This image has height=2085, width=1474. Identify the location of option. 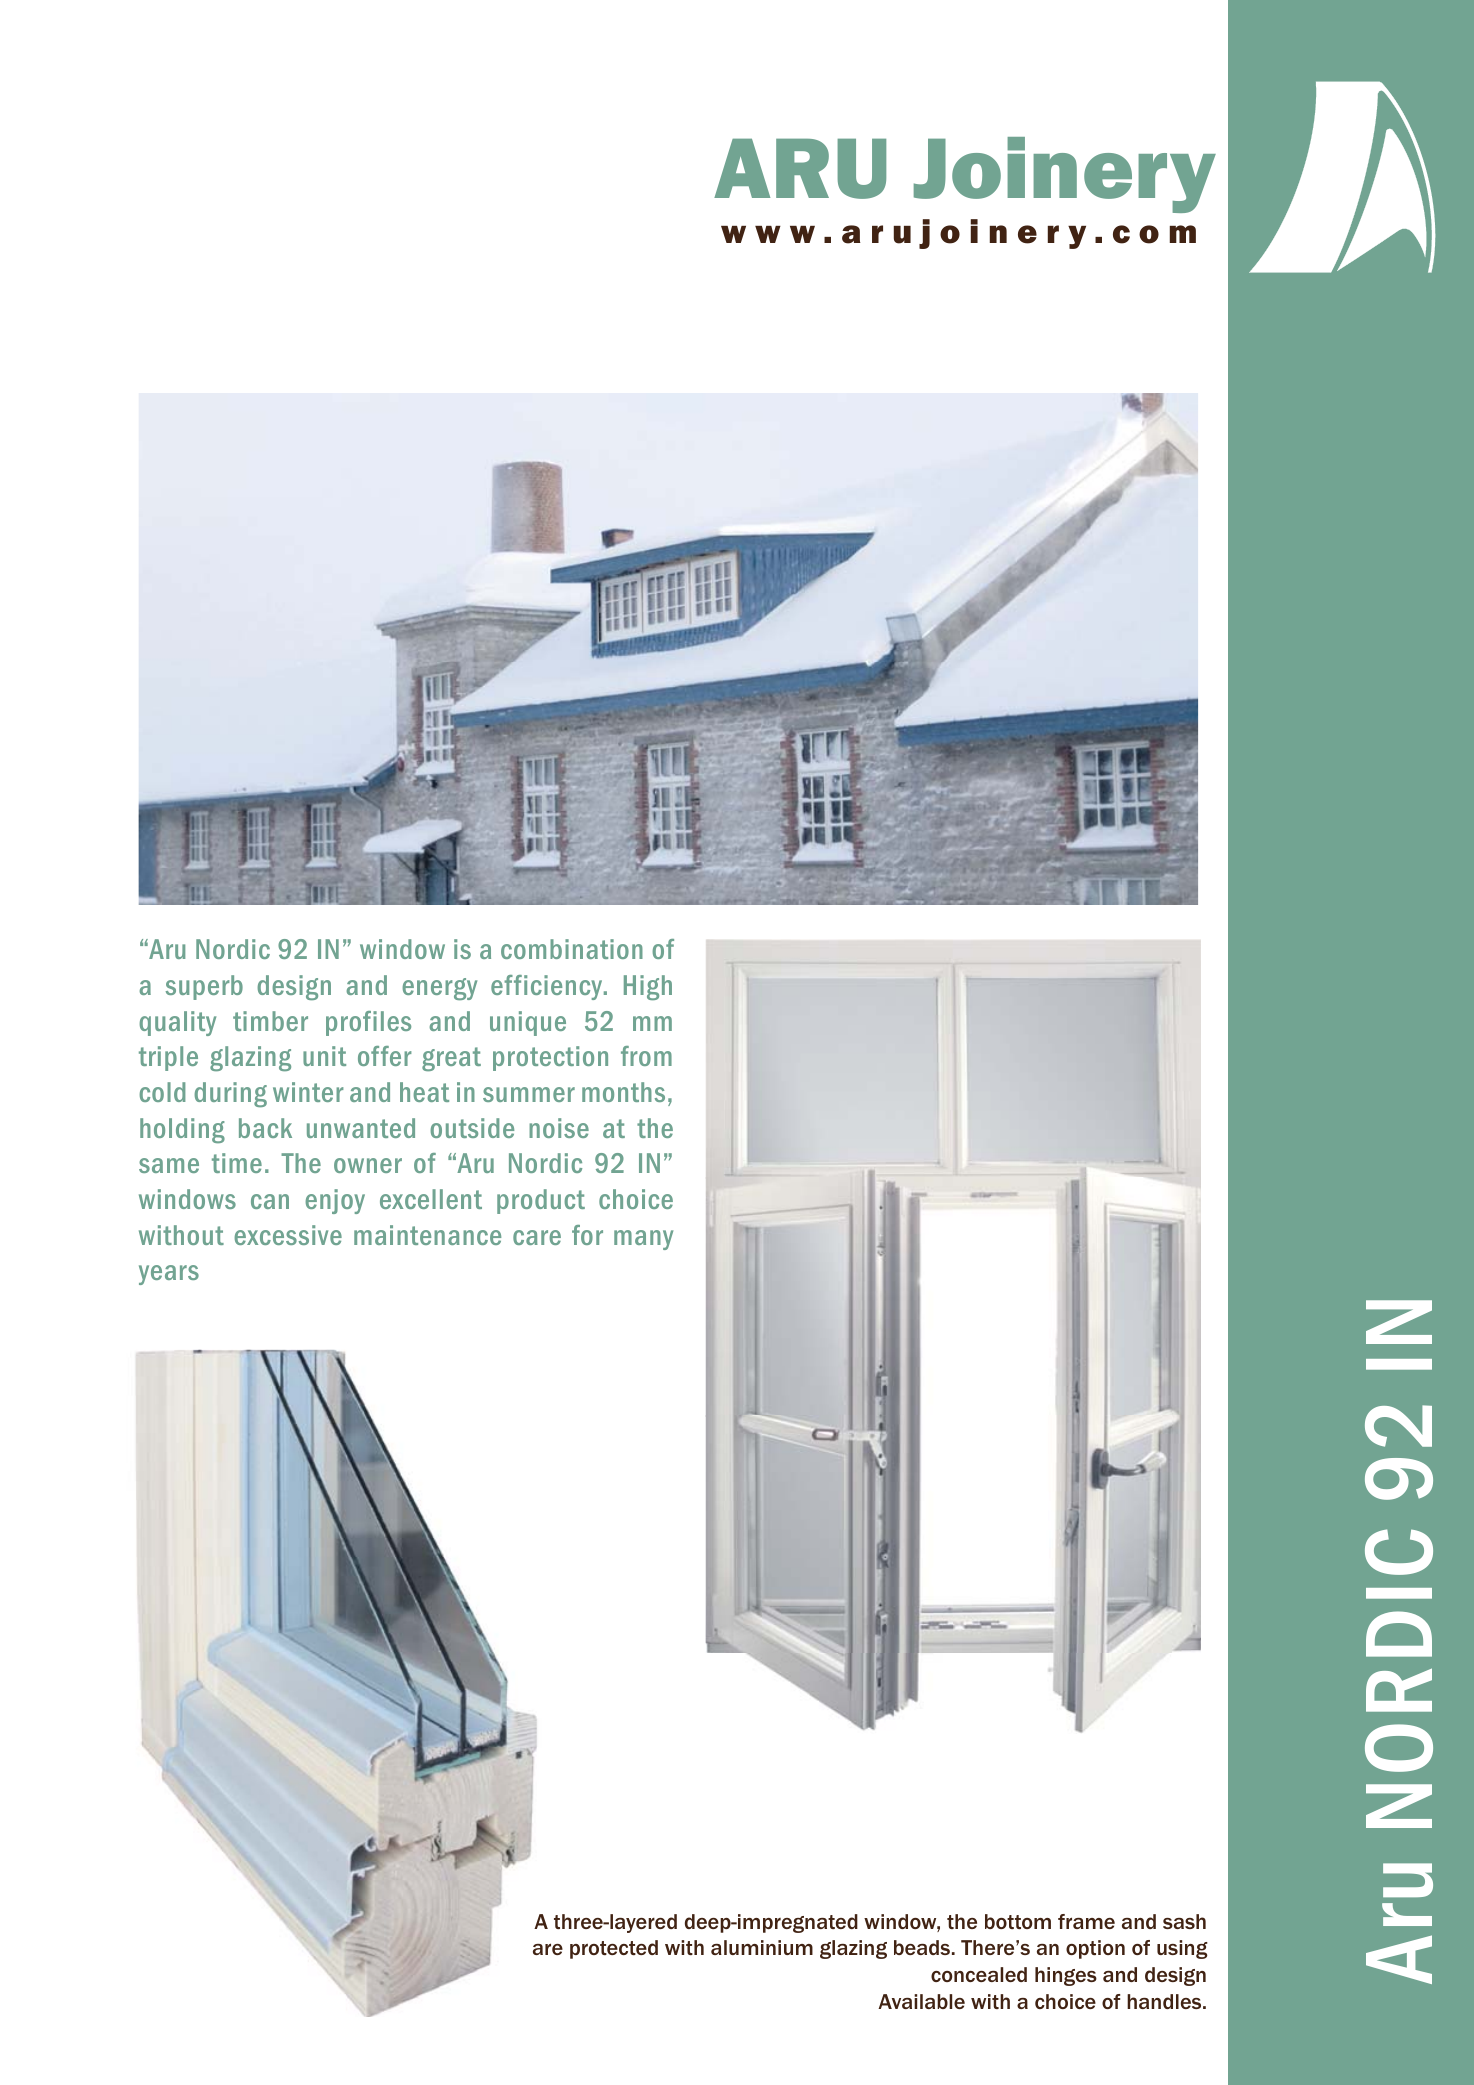
(1095, 1949).
